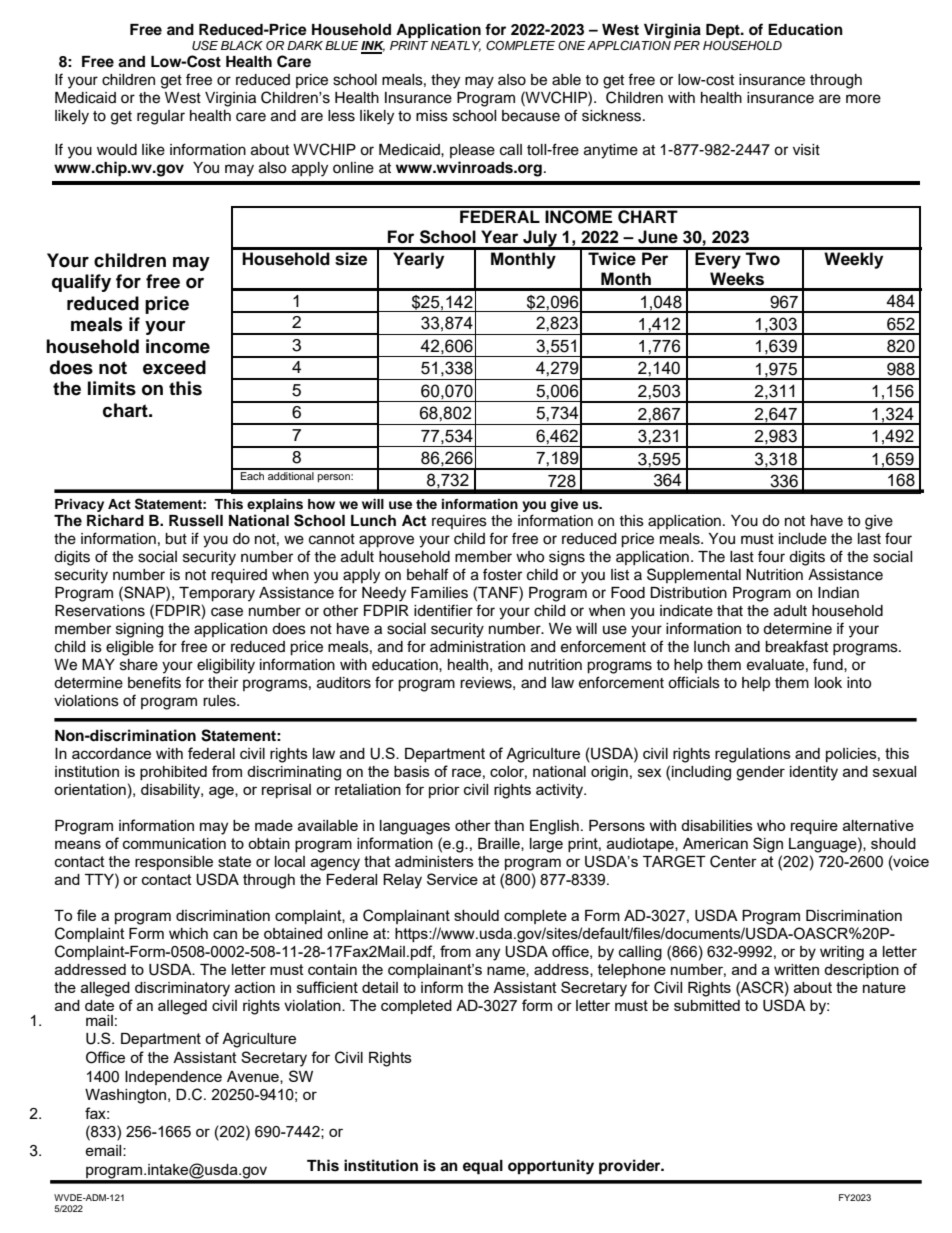 This screenshot has height=1233, width=952. What do you see at coordinates (445, 81) in the screenshot?
I see `they` at bounding box center [445, 81].
